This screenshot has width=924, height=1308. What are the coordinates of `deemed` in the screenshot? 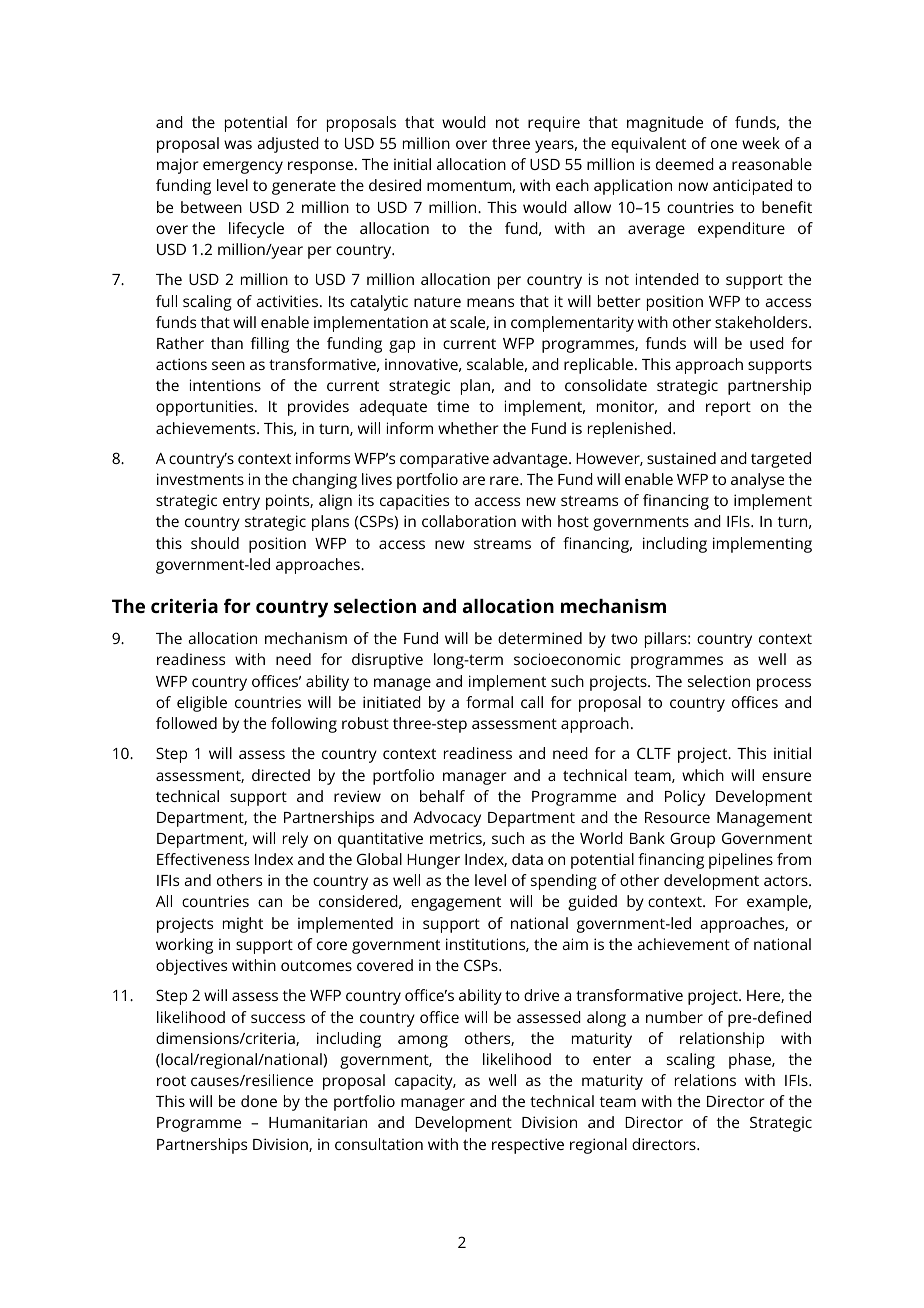 It's located at (685, 164).
